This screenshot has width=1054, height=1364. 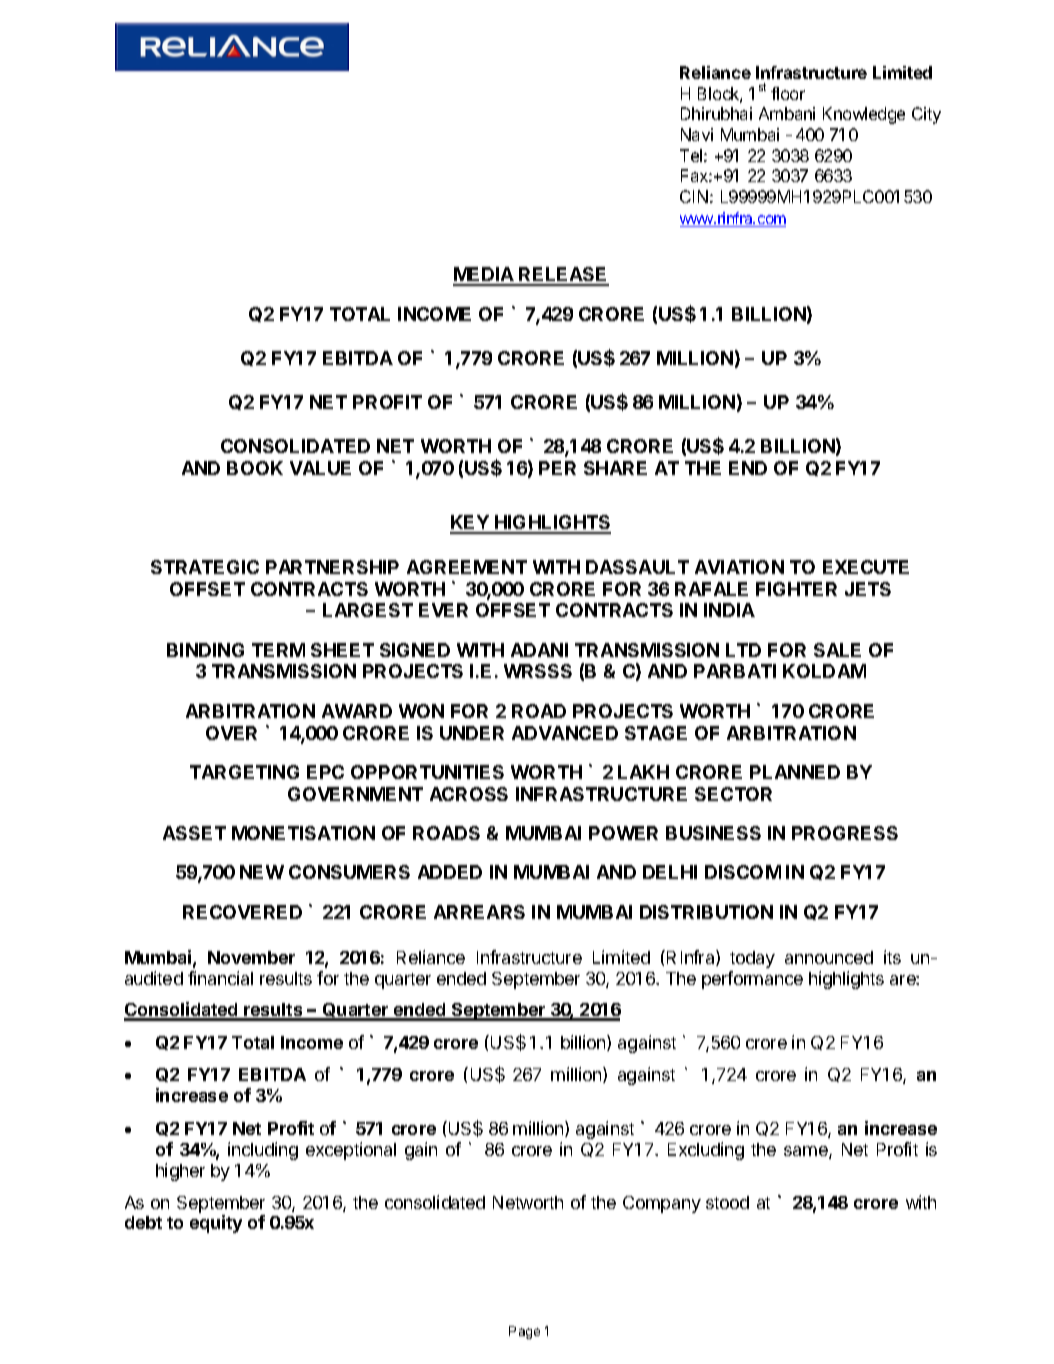 What do you see at coordinates (727, 1202) in the screenshot?
I see `stood` at bounding box center [727, 1202].
